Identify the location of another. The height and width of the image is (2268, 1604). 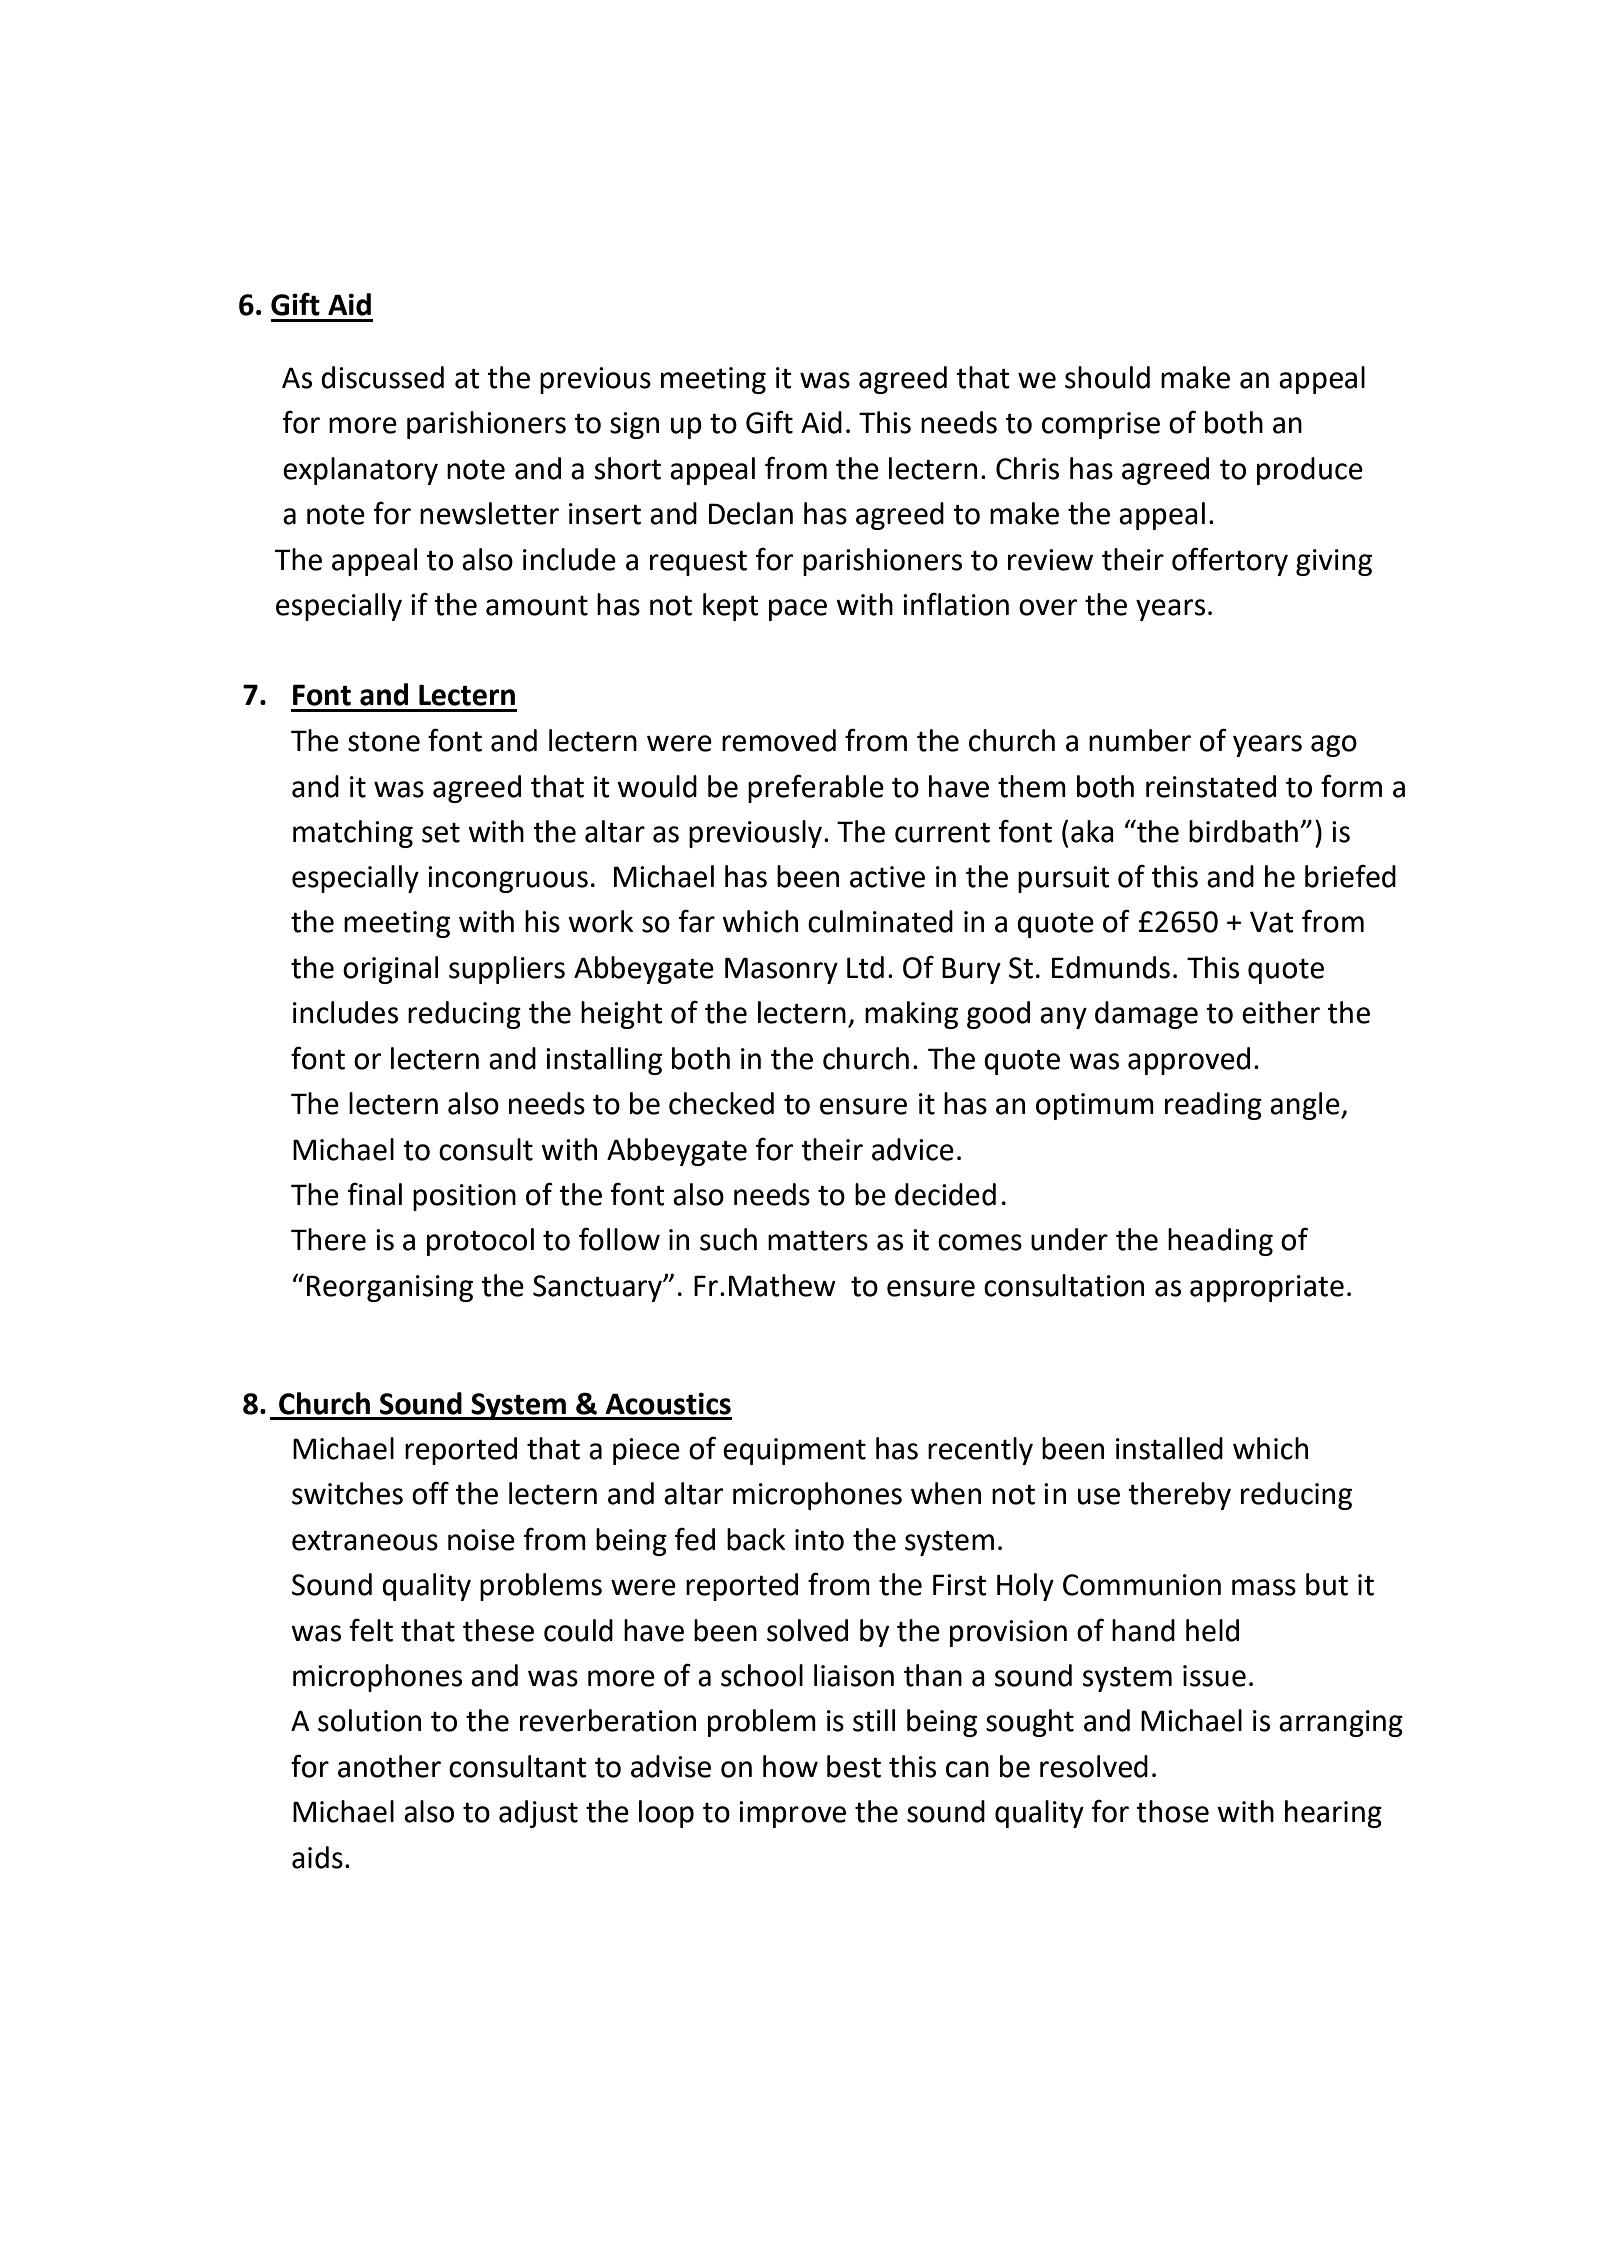
(389, 1766).
